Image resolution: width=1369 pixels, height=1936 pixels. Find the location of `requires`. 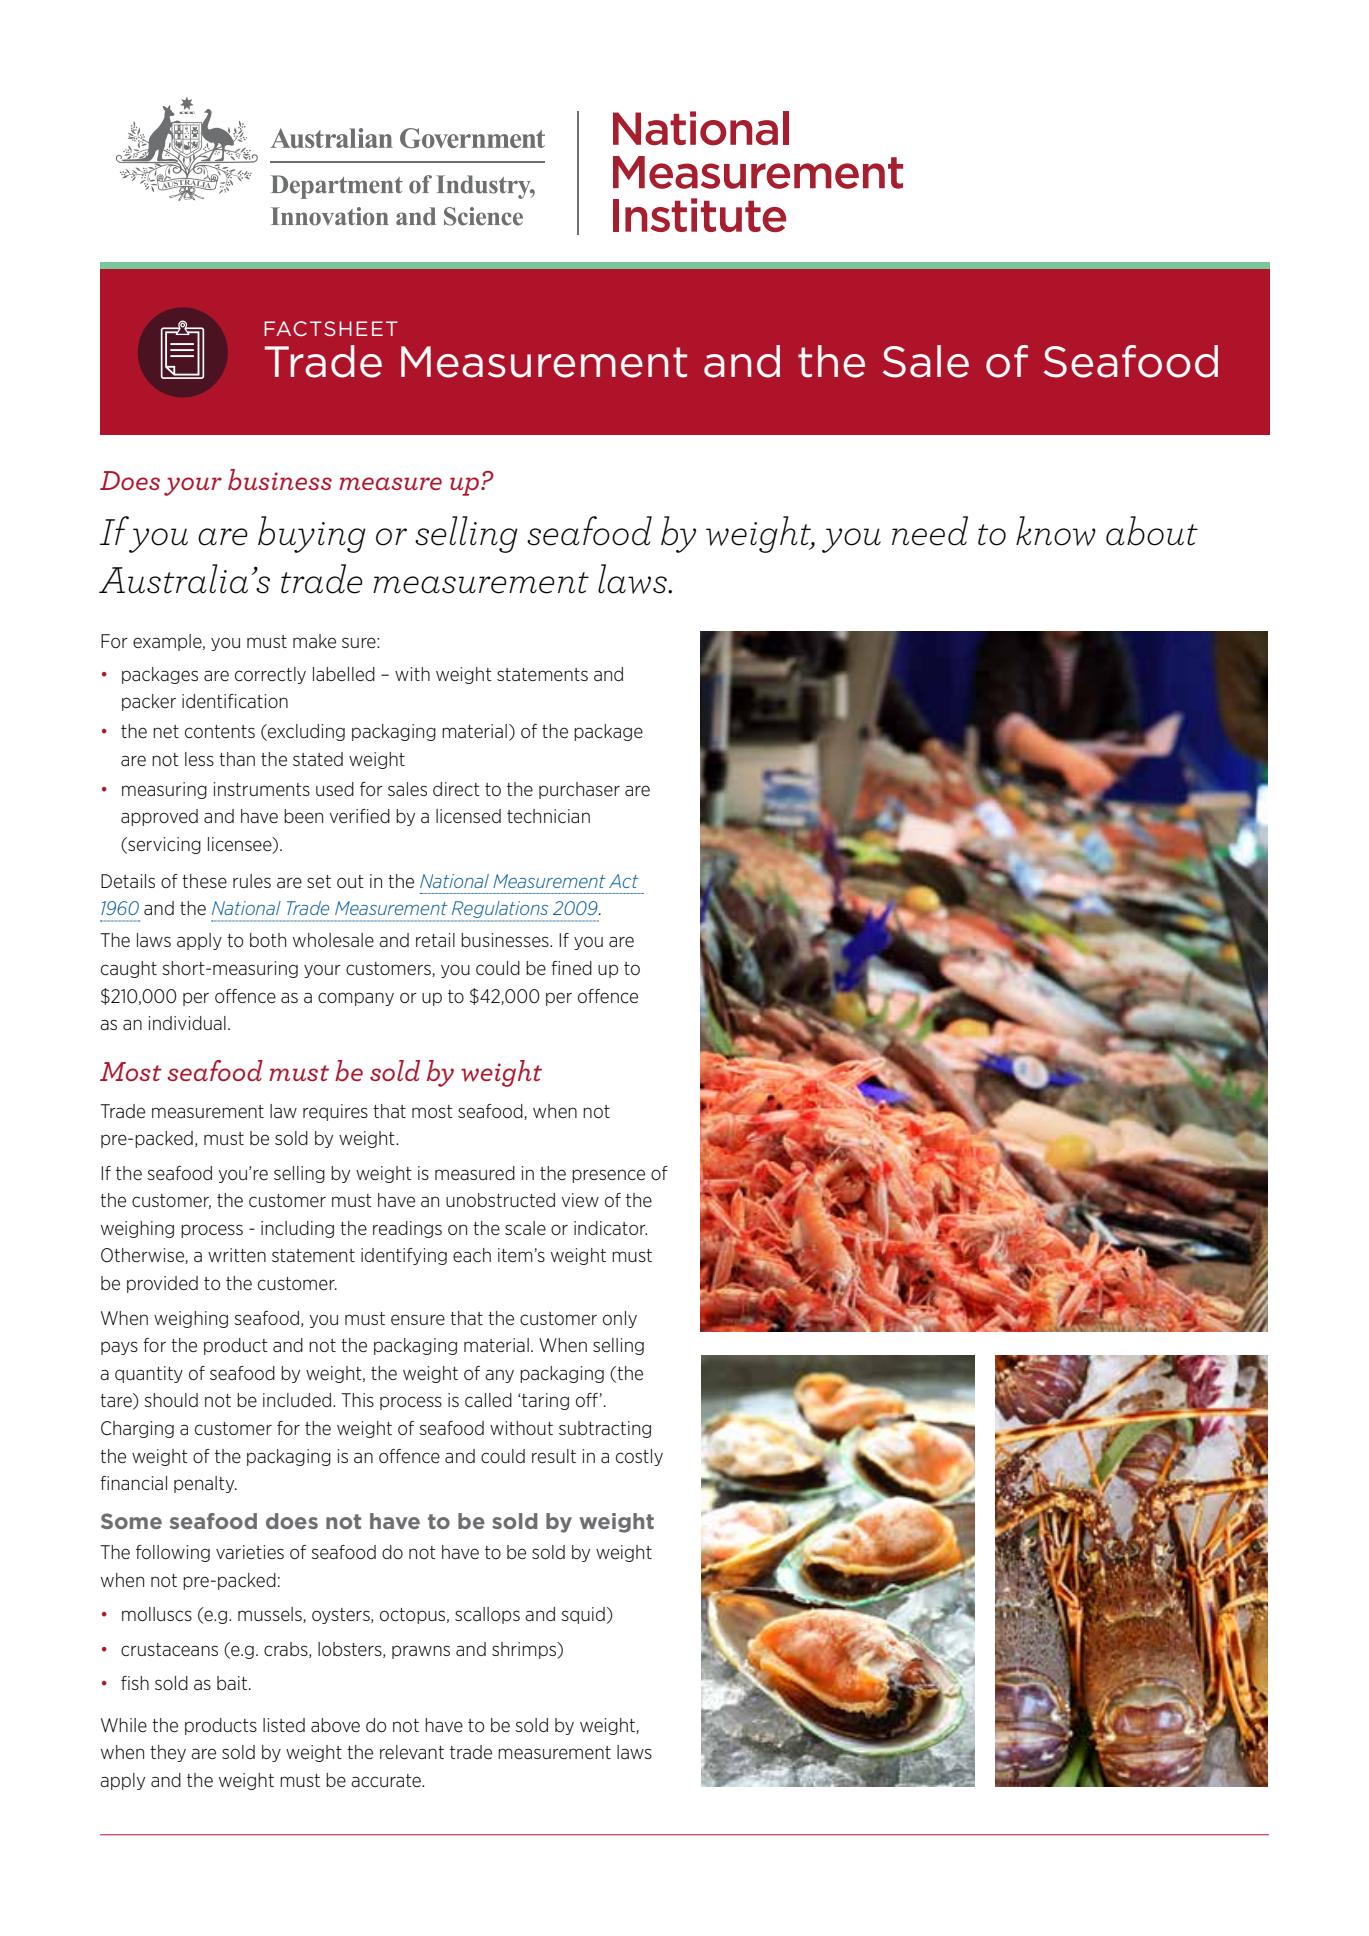

requires is located at coordinates (335, 1112).
